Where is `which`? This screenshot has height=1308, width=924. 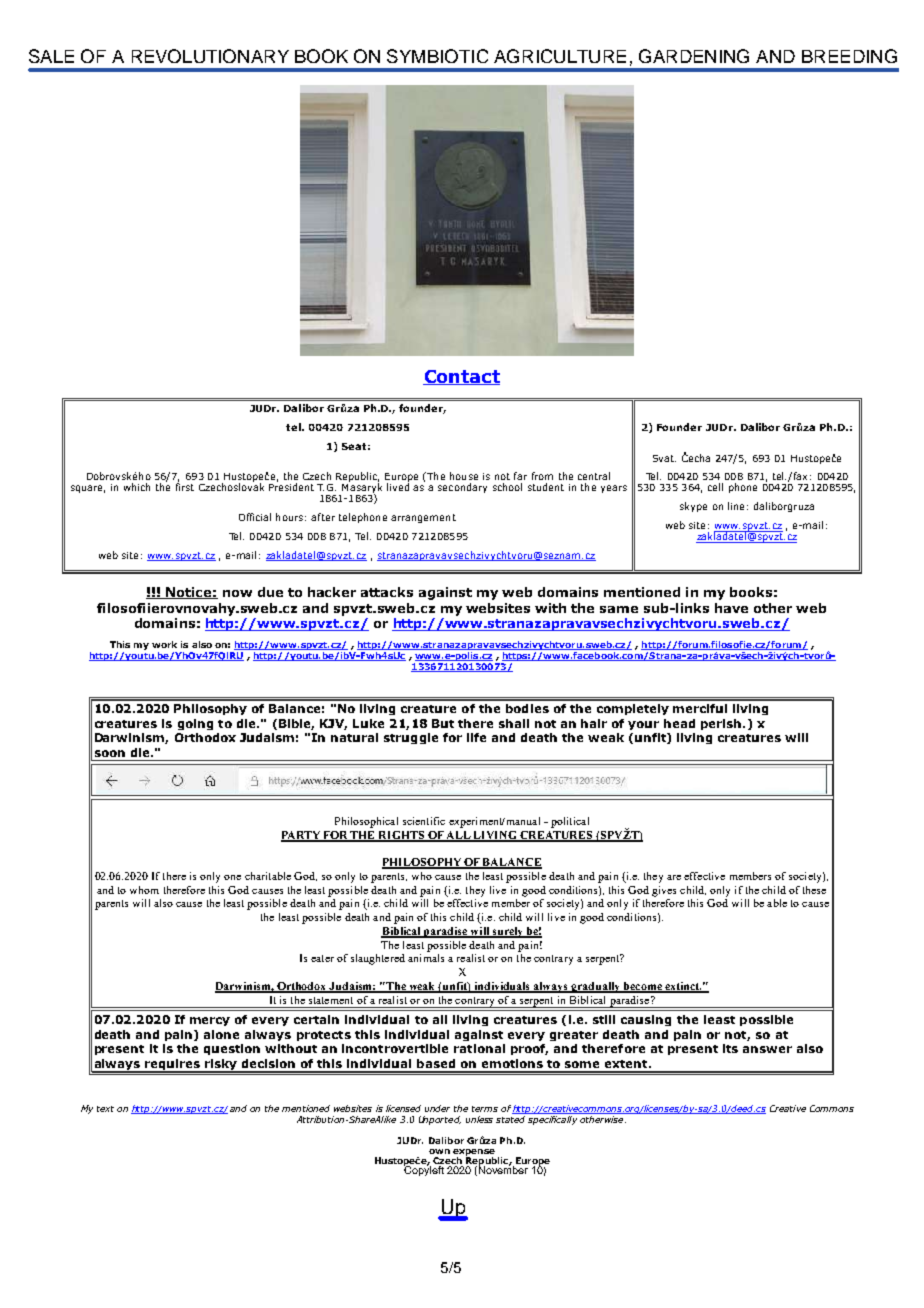 which is located at coordinates (137, 487).
